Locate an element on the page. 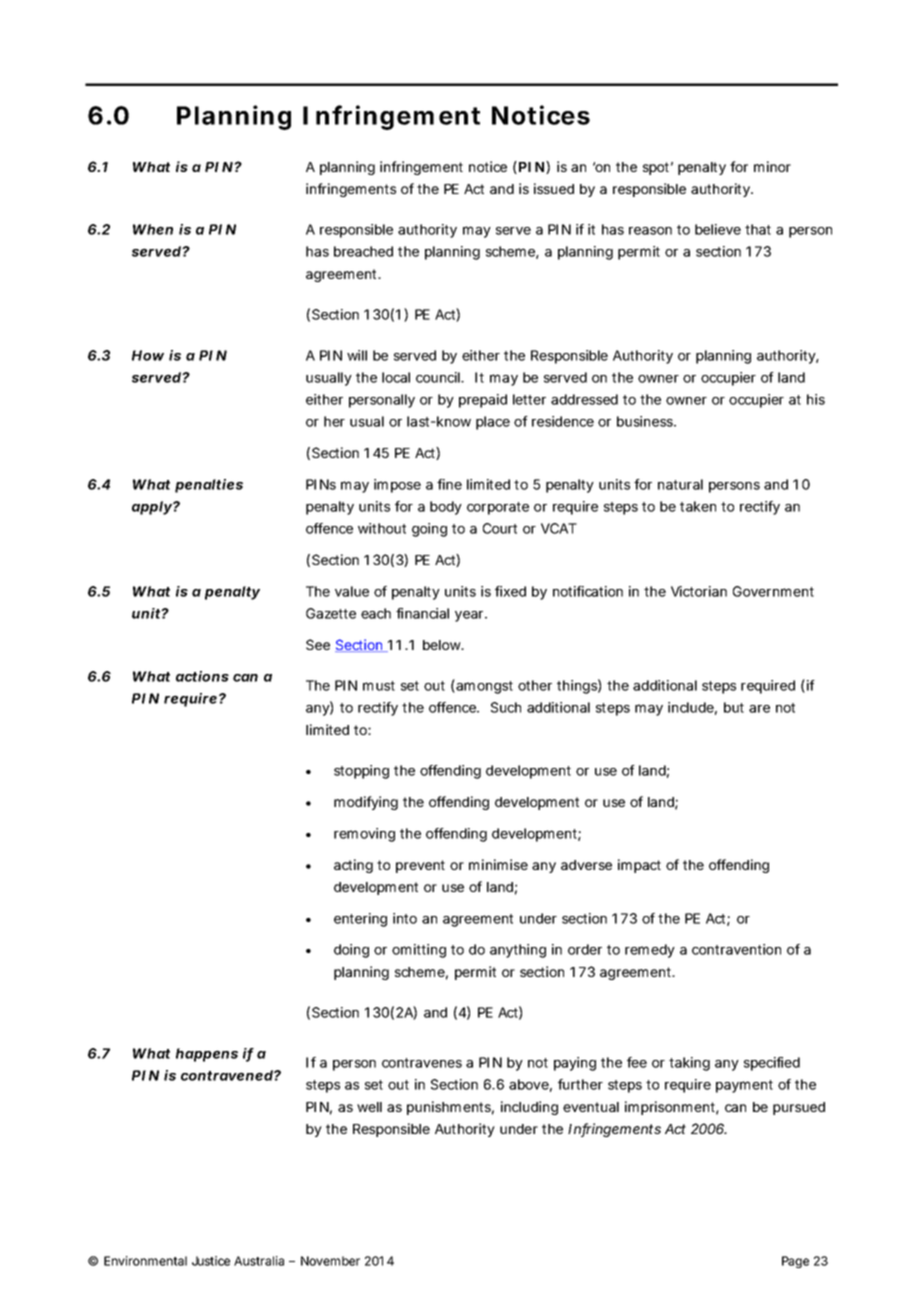  happens is located at coordinates (207, 1055).
